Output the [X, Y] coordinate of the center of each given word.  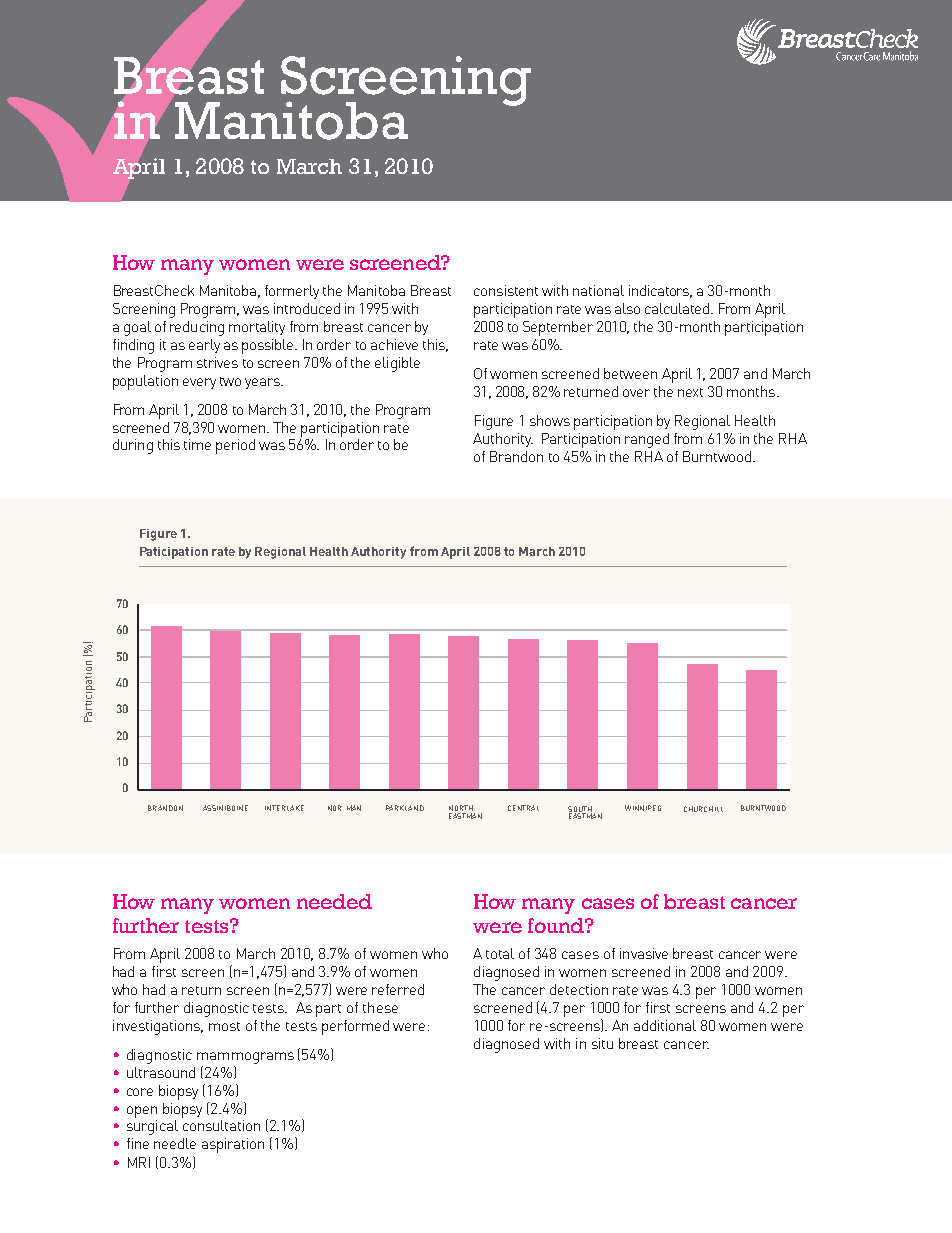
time [197, 444]
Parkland [405, 808]
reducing [197, 328]
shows [550, 420]
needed [334, 901]
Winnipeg [643, 808]
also [627, 308]
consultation [221, 1125]
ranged [647, 440]
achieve [394, 344]
